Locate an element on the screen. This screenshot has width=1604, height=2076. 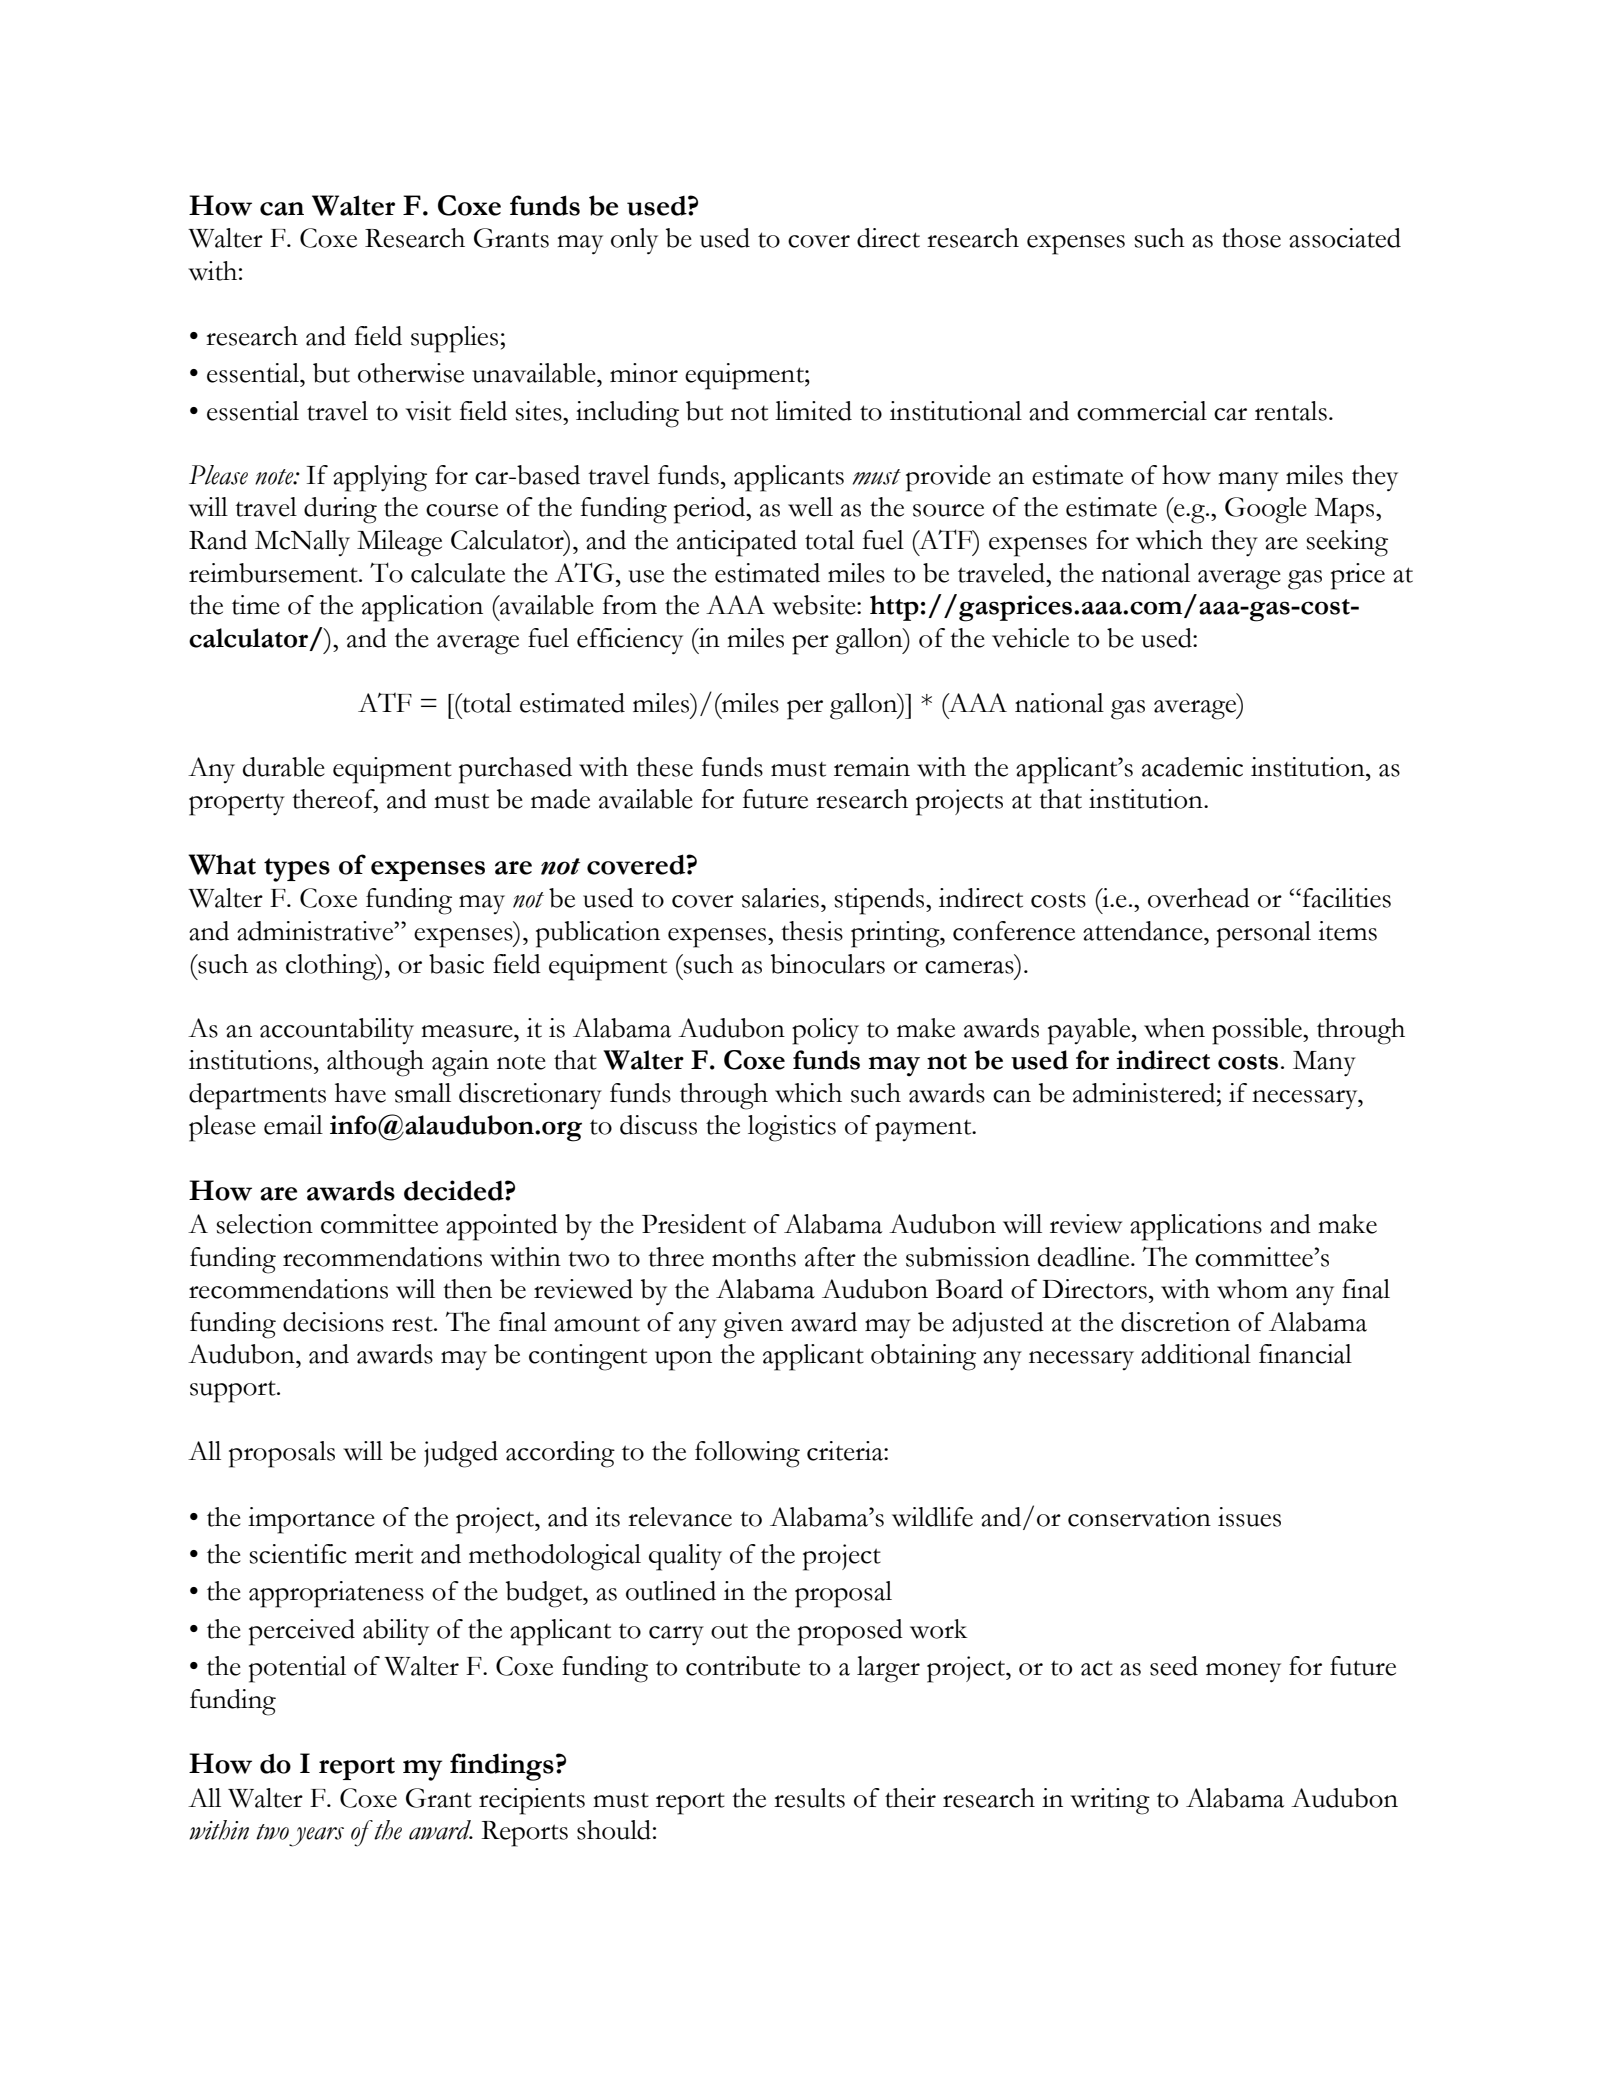
when is located at coordinates (1174, 1028).
